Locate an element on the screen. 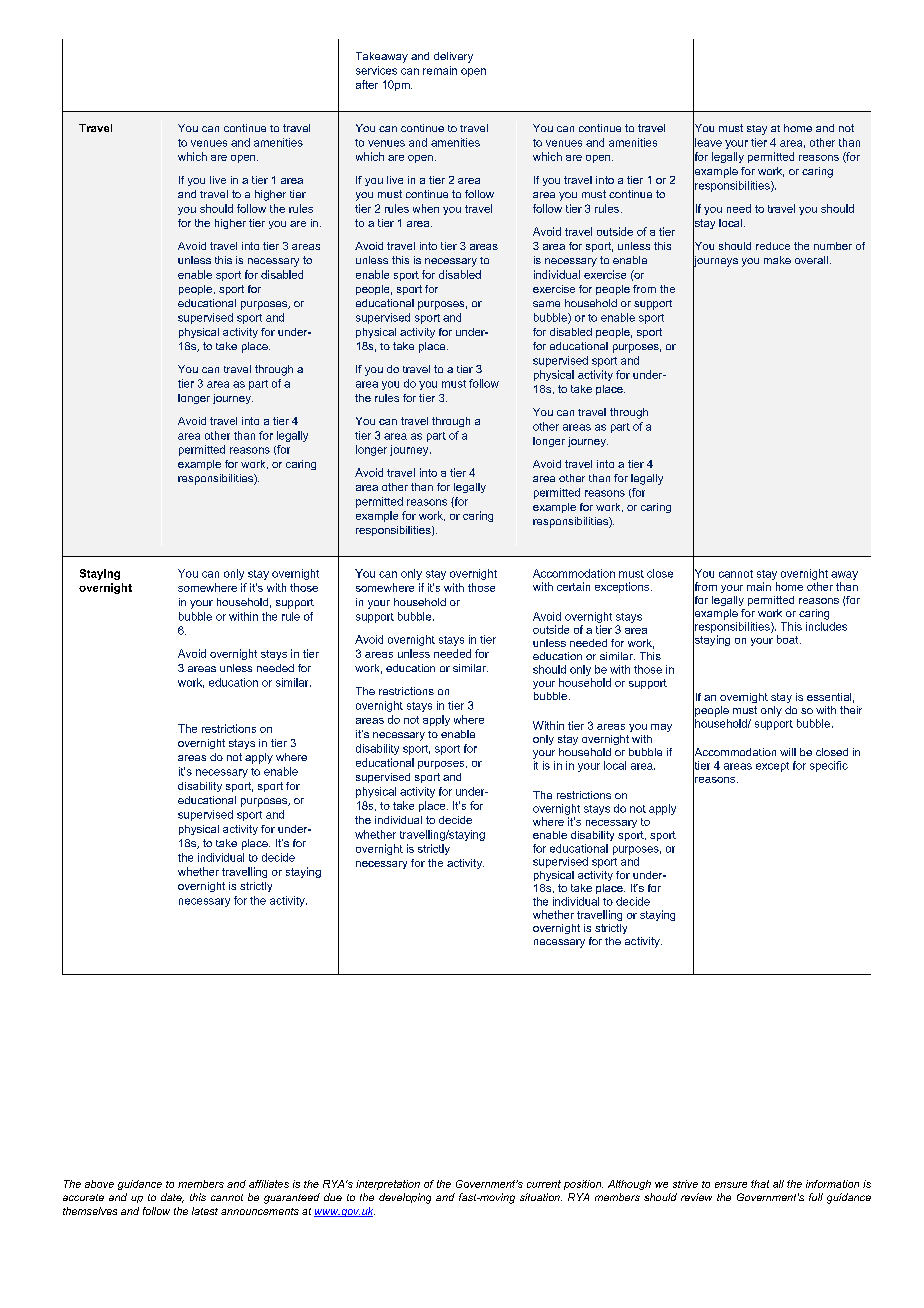 The height and width of the screenshot is (1308, 924). date is located at coordinates (172, 1198).
